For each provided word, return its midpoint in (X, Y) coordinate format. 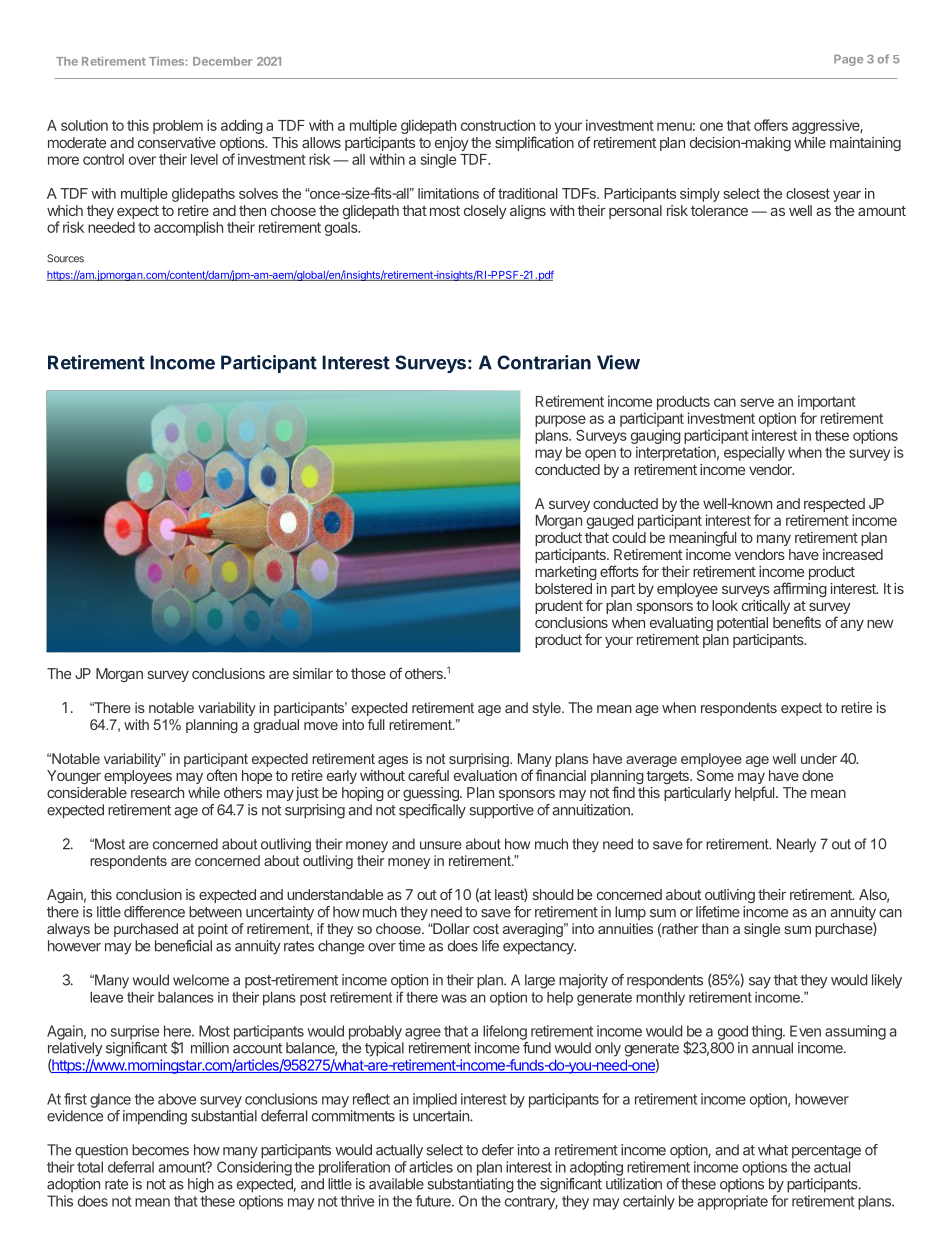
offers (771, 125)
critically (766, 607)
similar (313, 673)
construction (498, 125)
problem (178, 127)
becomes (160, 1150)
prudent (559, 607)
